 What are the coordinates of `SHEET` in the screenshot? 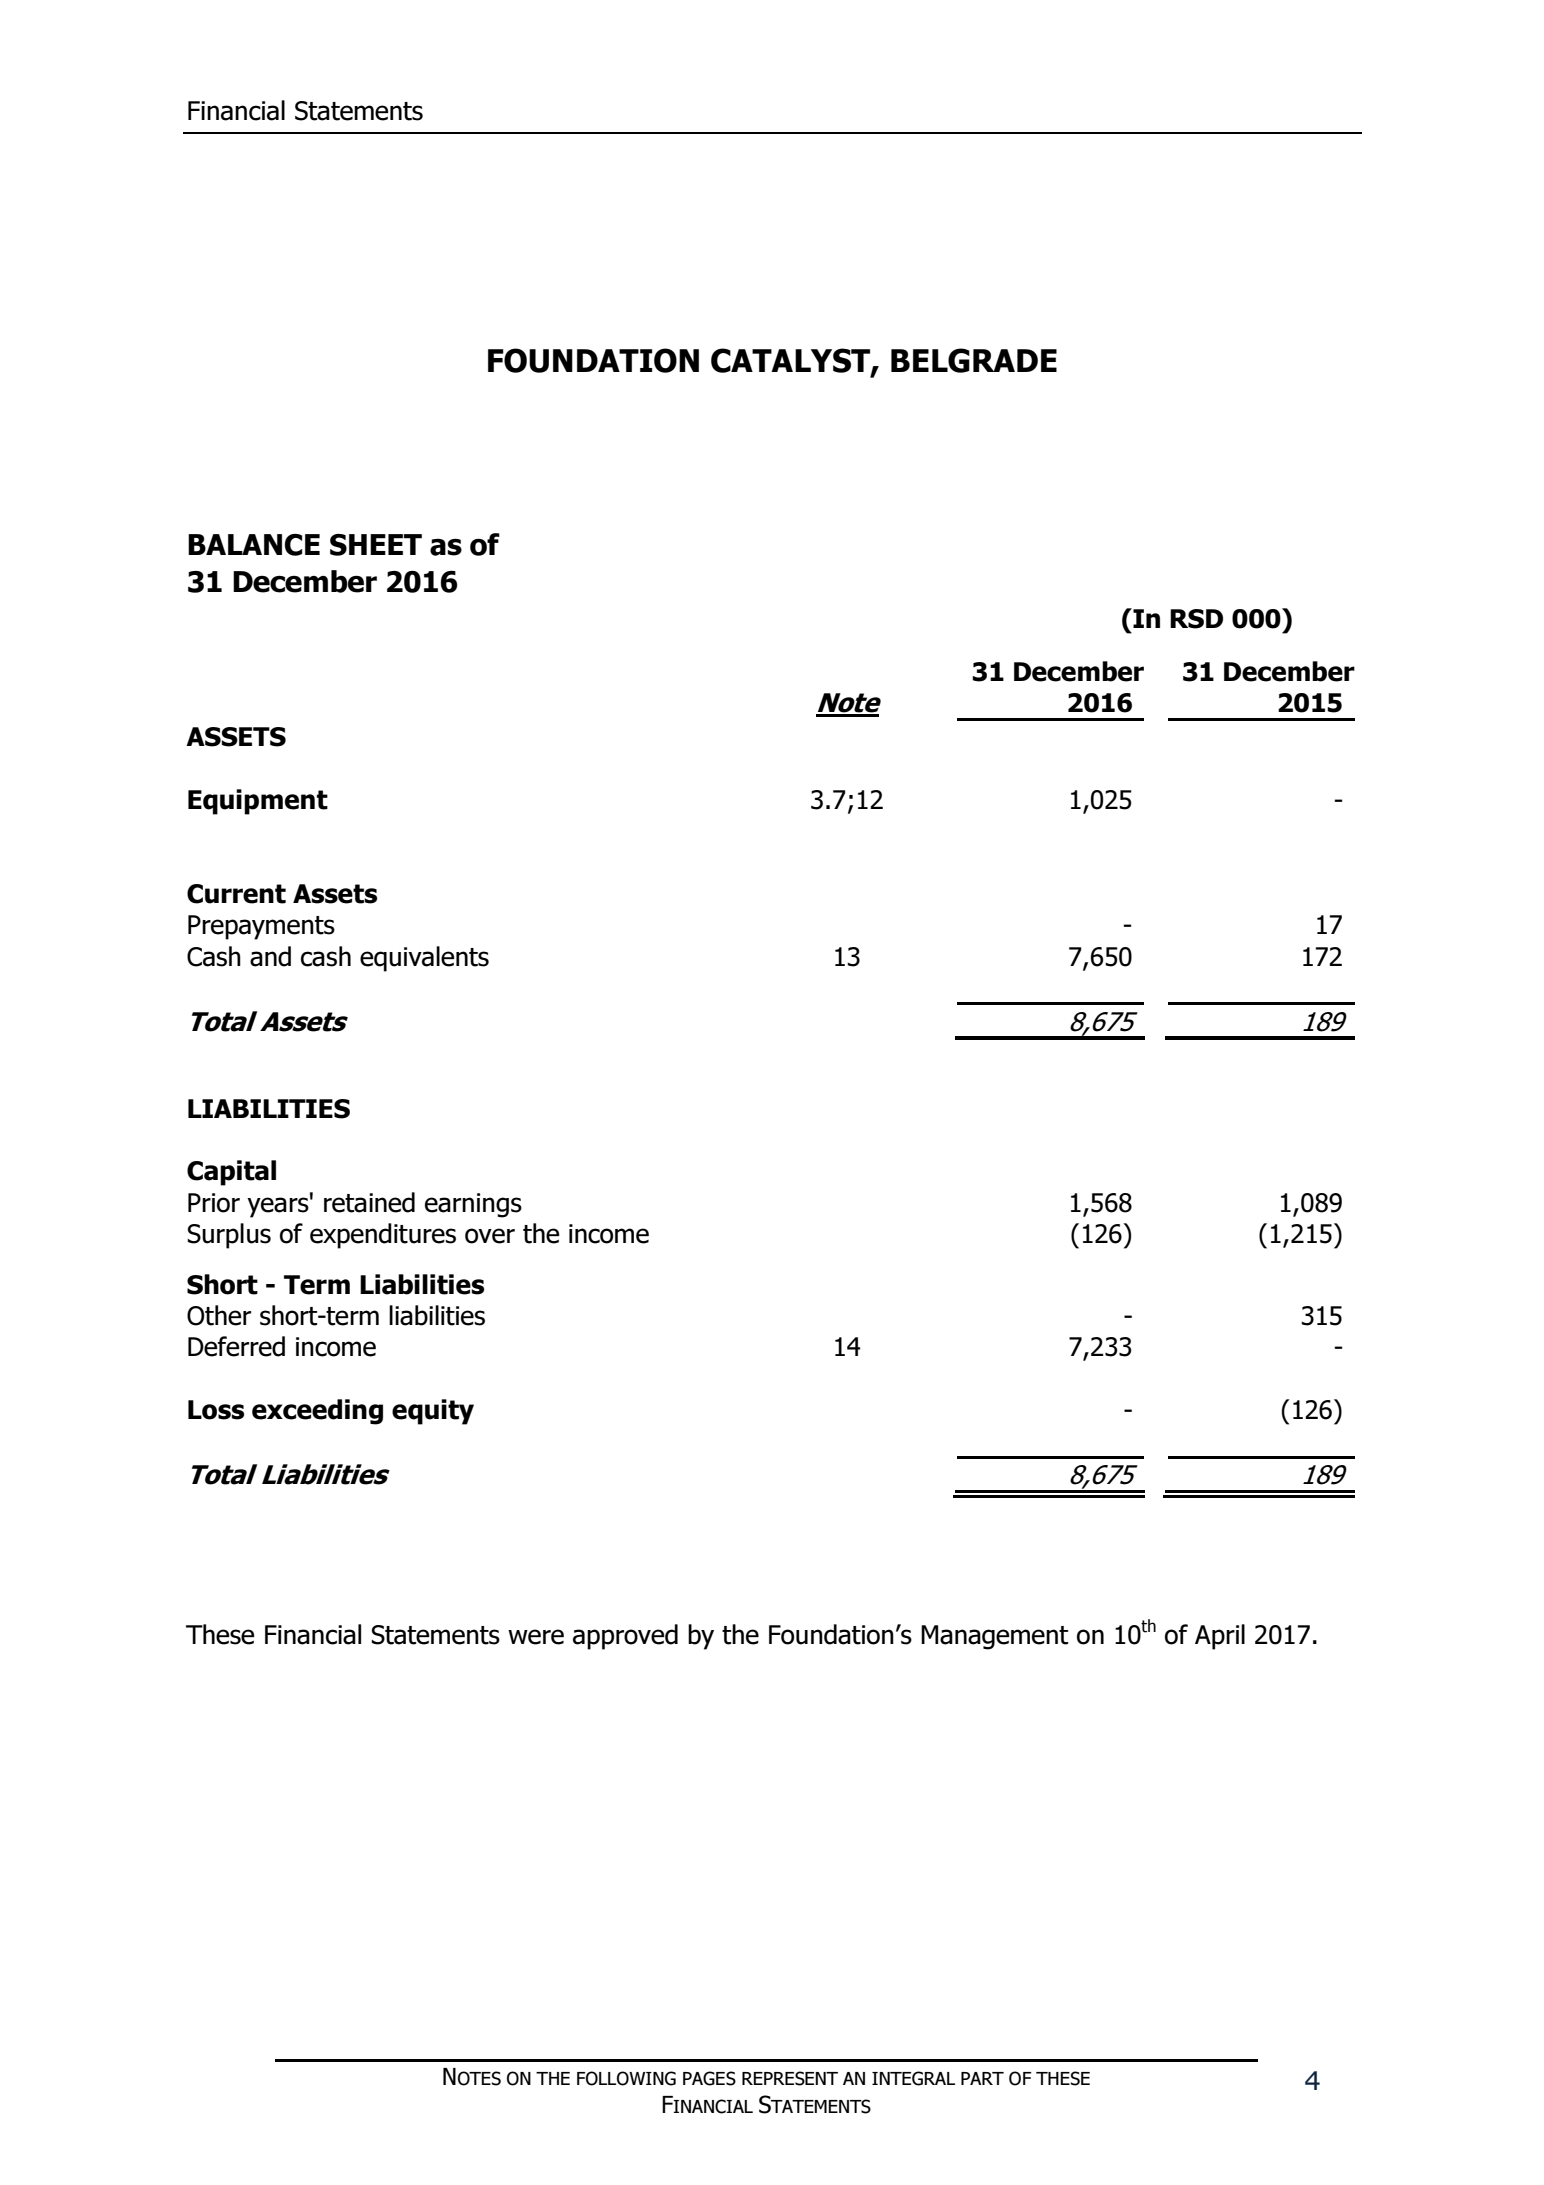 It's located at (376, 545).
